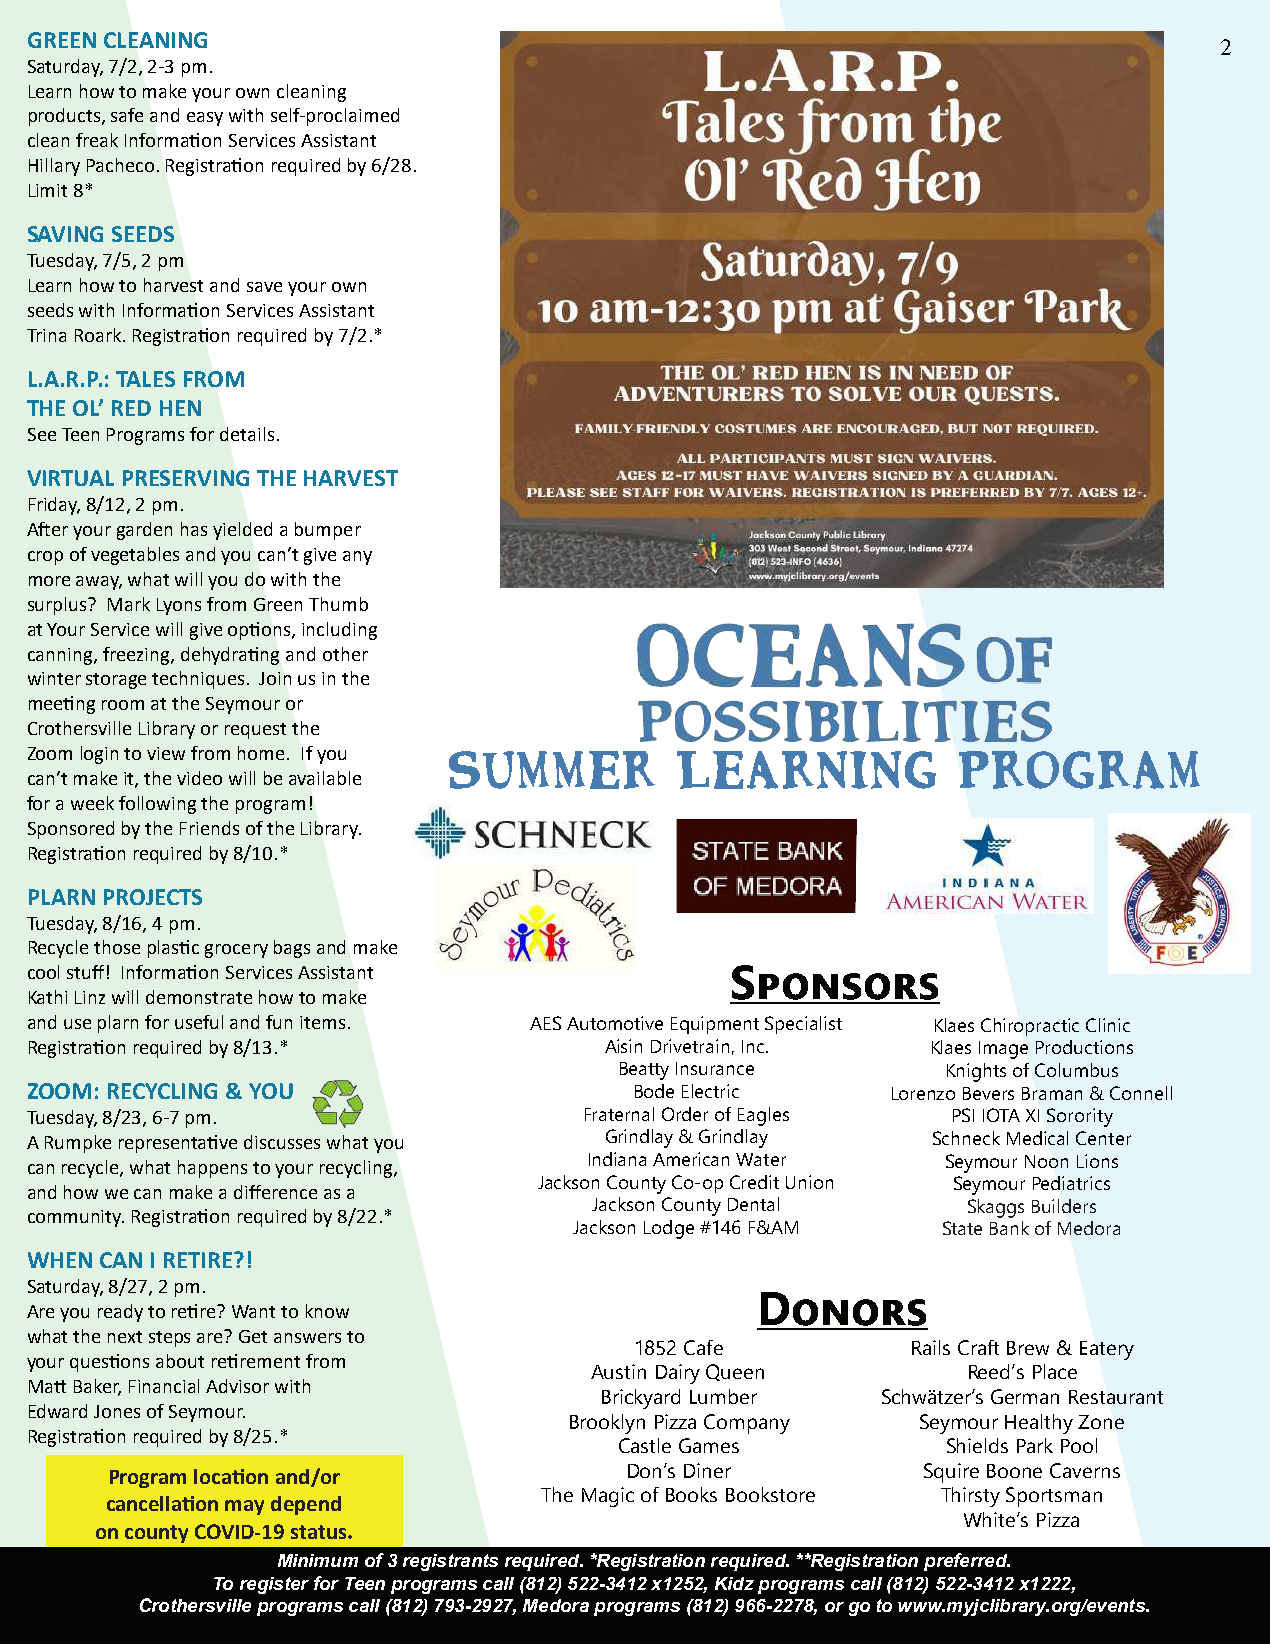  I want to click on Summer, so click(552, 770).
